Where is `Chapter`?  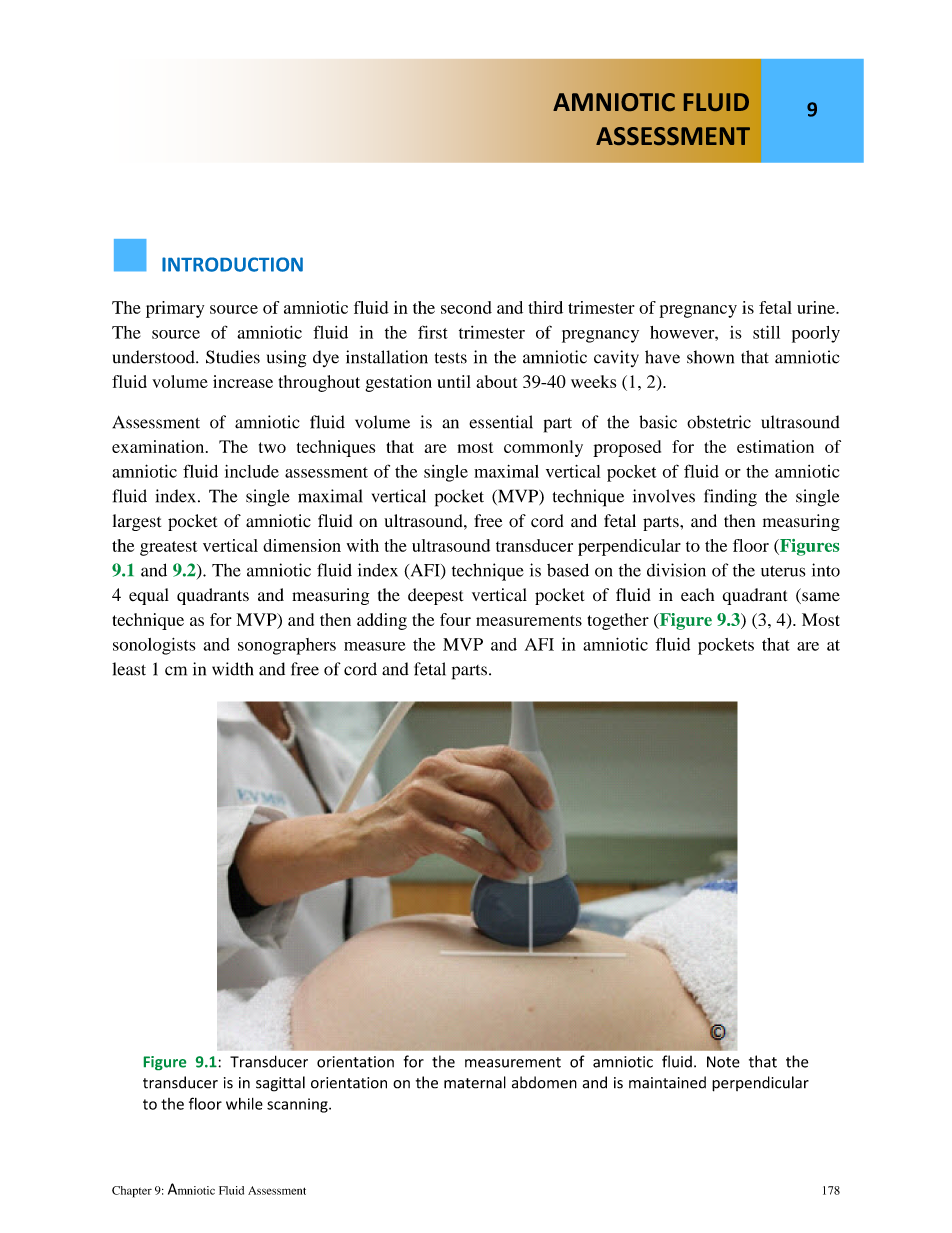
Chapter is located at coordinates (132, 1192).
